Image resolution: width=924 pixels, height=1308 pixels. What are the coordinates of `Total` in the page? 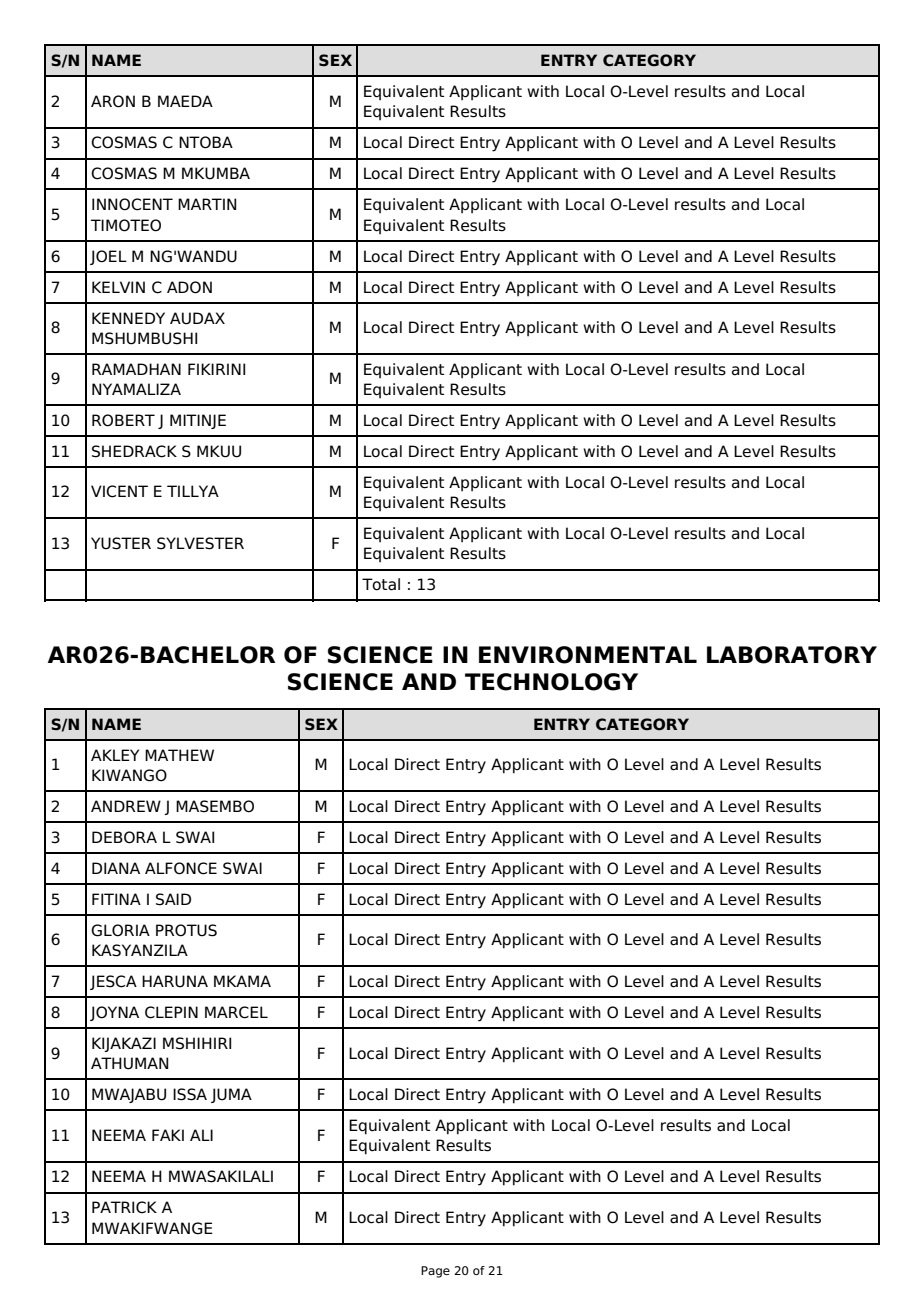 It's located at (381, 584).
